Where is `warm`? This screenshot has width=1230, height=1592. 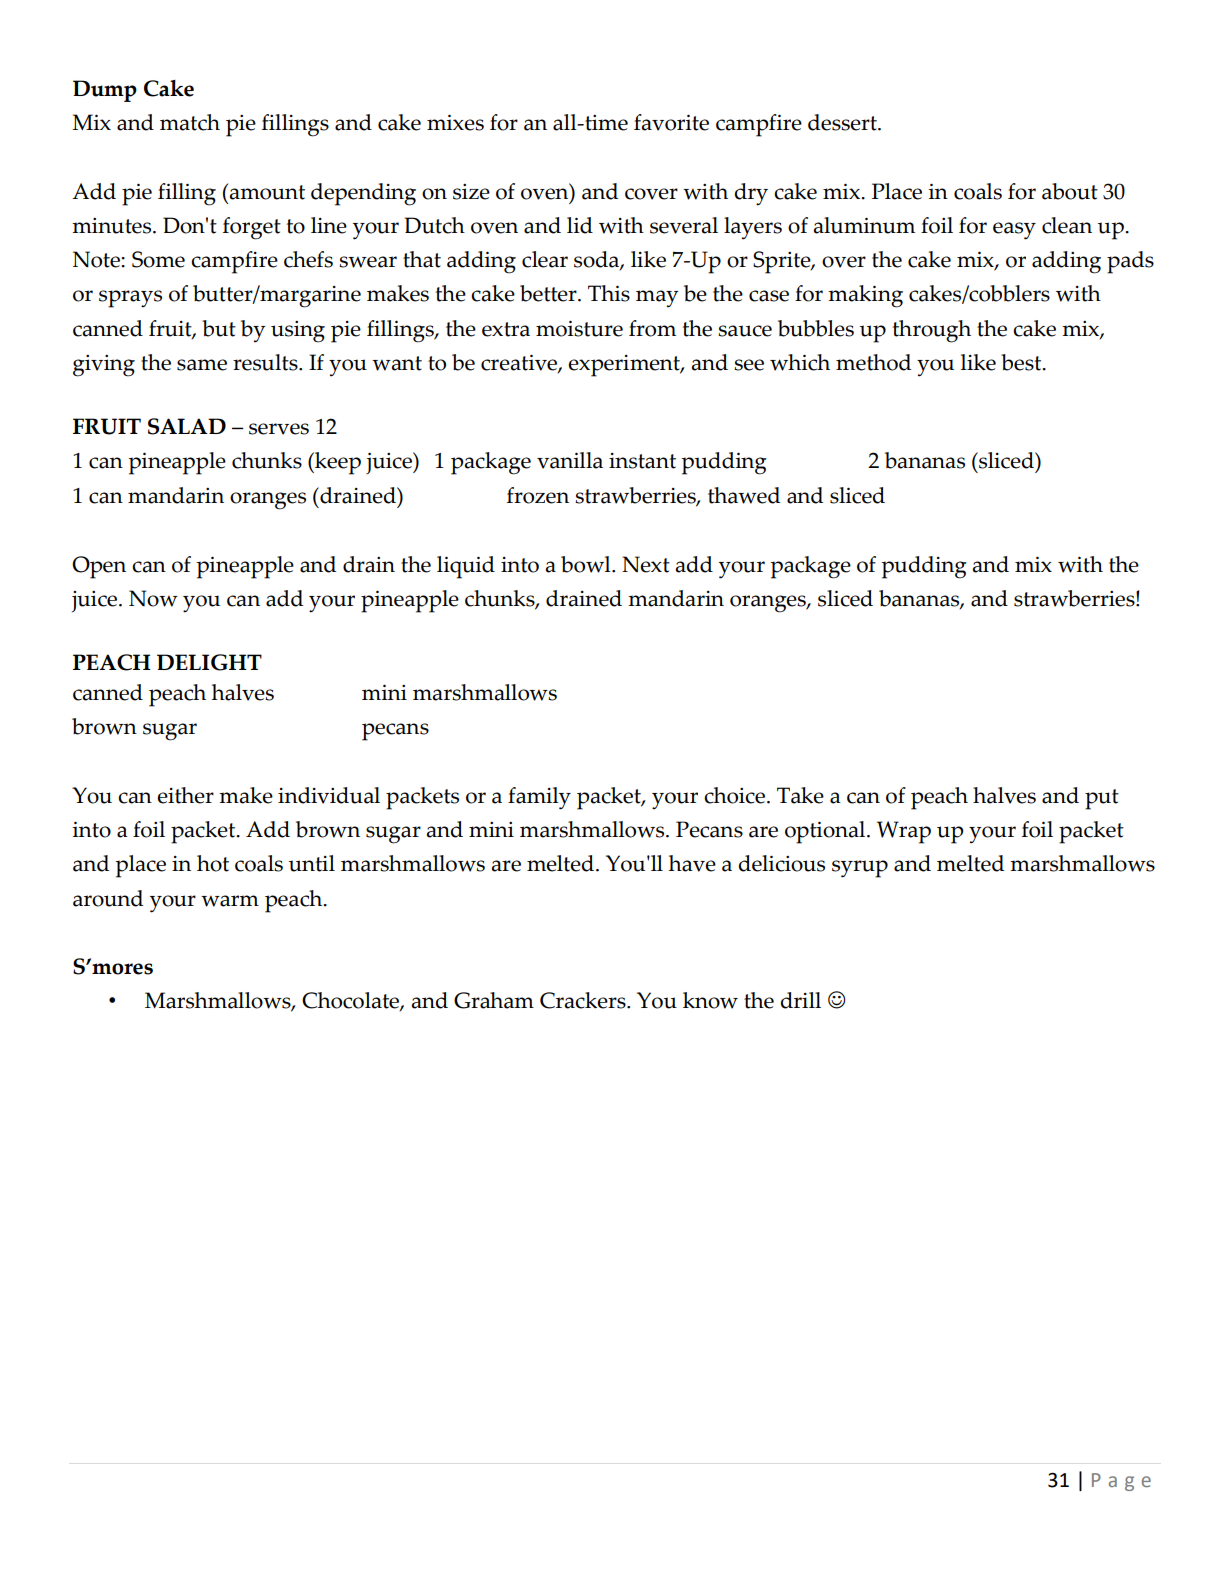
warm is located at coordinates (230, 901).
